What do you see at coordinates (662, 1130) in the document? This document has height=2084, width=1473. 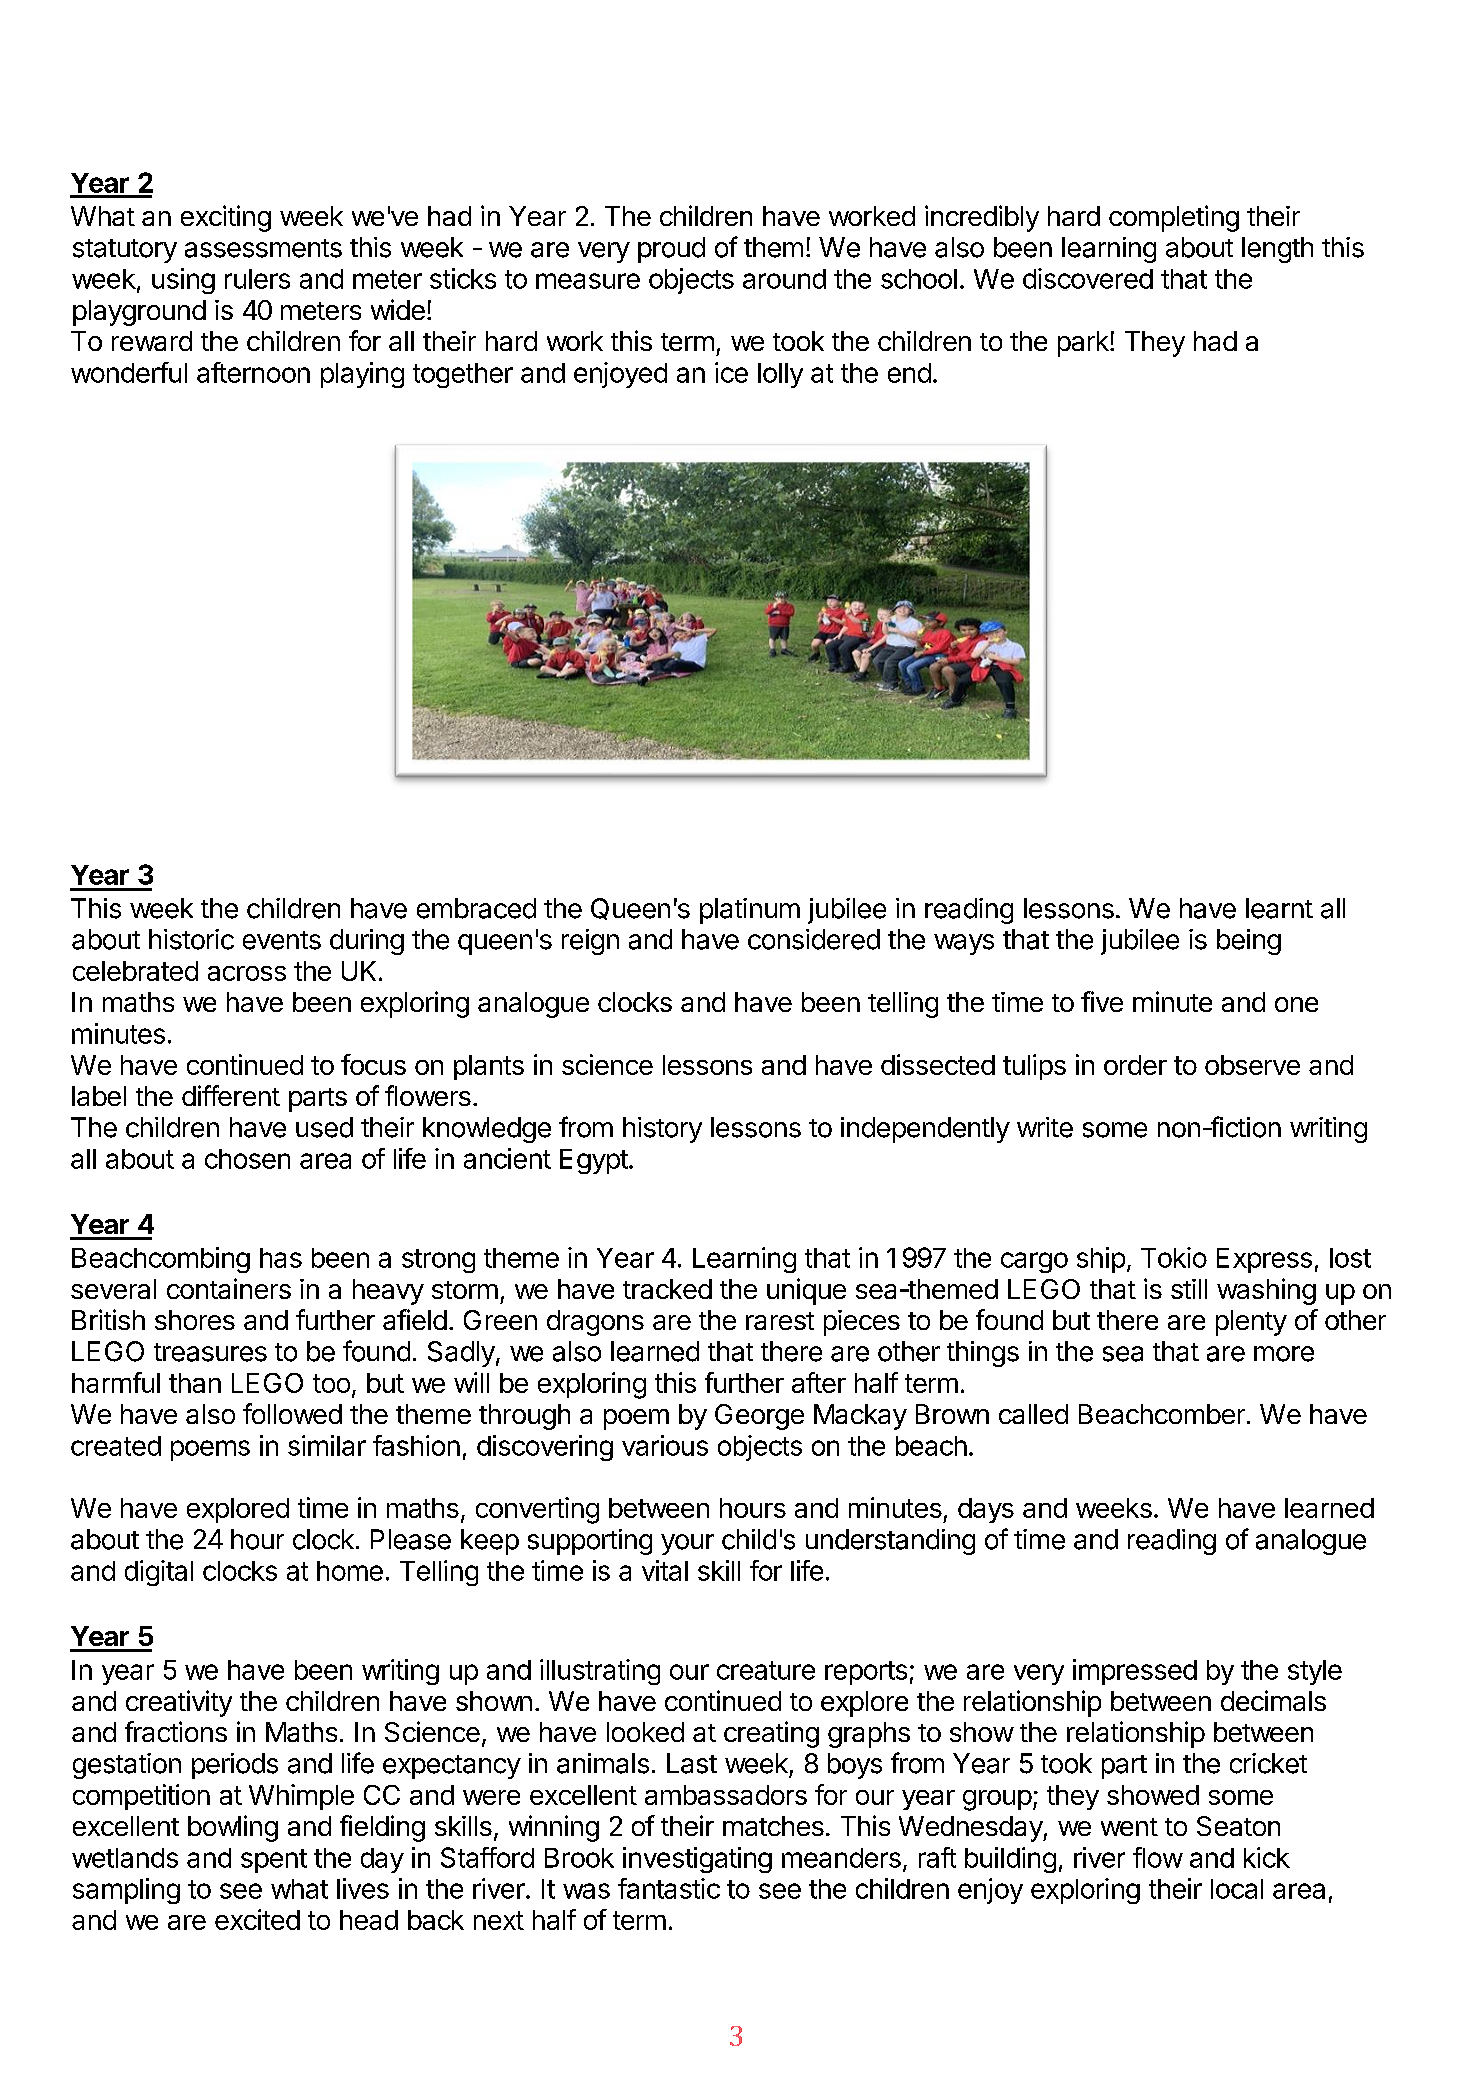 I see `history` at bounding box center [662, 1130].
